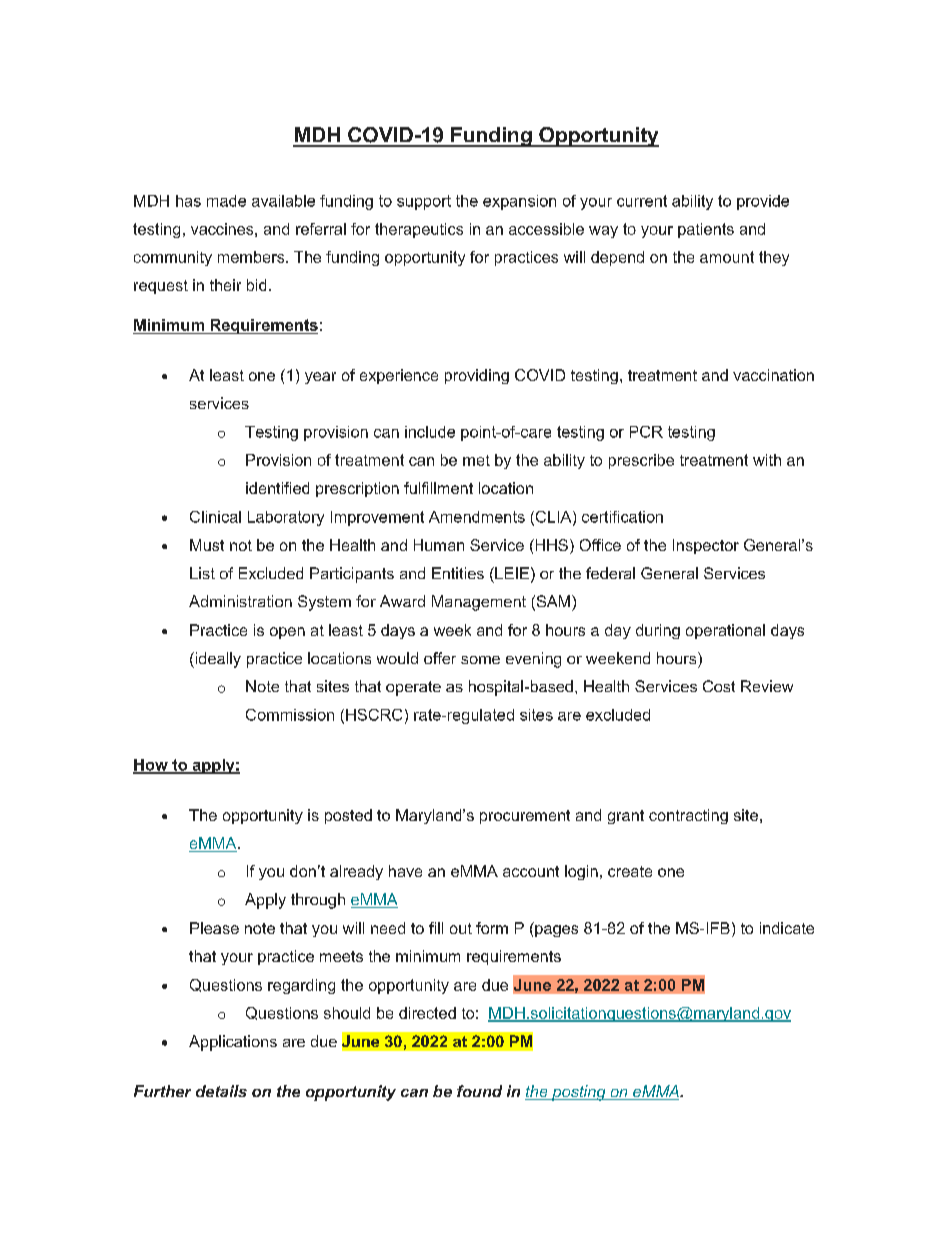 Image resolution: width=952 pixels, height=1233 pixels. What do you see at coordinates (531, 871) in the screenshot?
I see `account` at bounding box center [531, 871].
